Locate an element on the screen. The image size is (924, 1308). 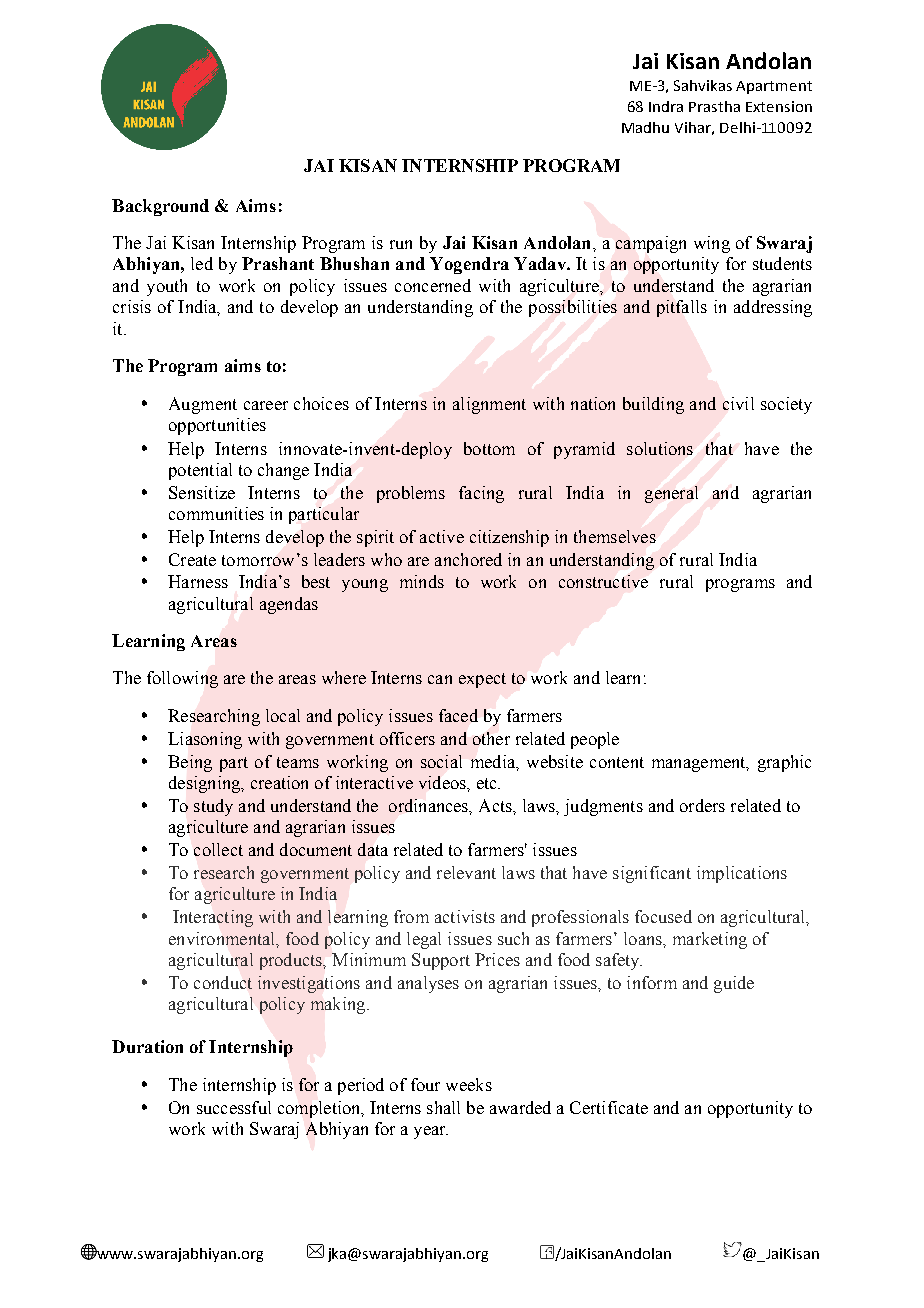
collect is located at coordinates (218, 849).
